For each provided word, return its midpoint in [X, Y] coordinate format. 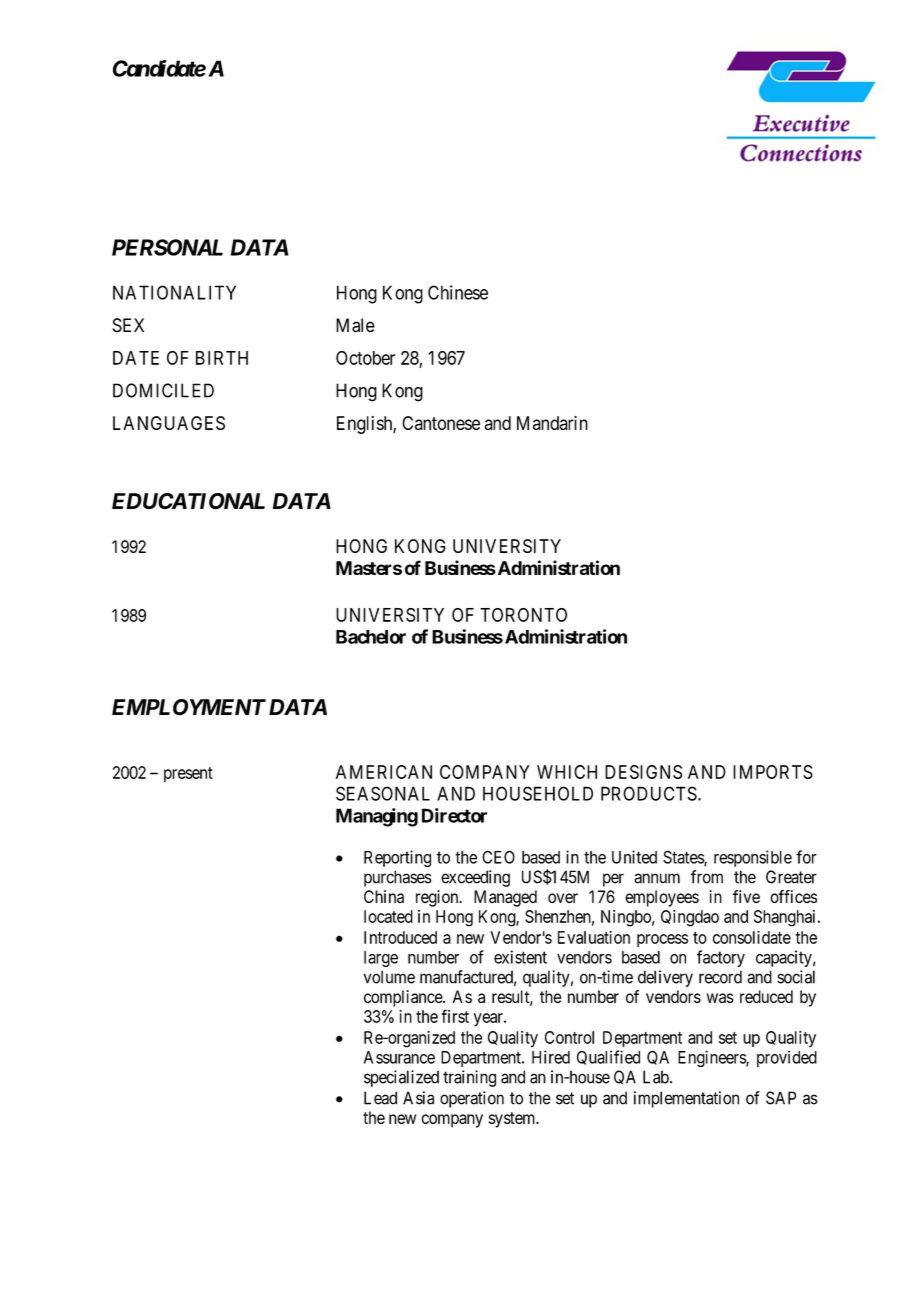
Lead [380, 1098]
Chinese [458, 292]
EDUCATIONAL [188, 501]
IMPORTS [773, 772]
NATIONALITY [174, 292]
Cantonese [441, 423]
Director [454, 815]
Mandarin [552, 423]
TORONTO [523, 615]
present [188, 775]
